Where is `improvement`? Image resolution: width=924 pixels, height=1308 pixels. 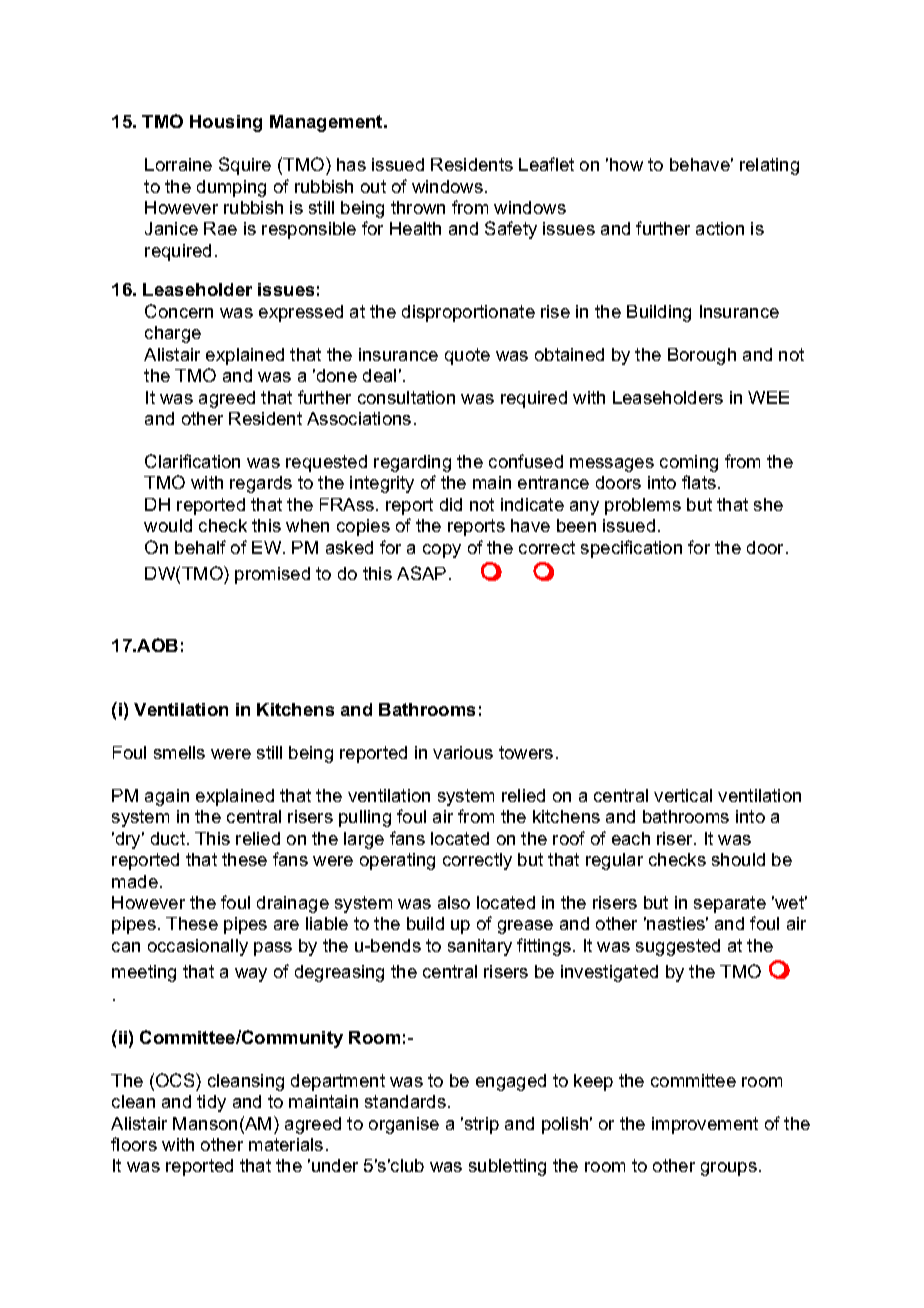
improvement is located at coordinates (705, 1125).
